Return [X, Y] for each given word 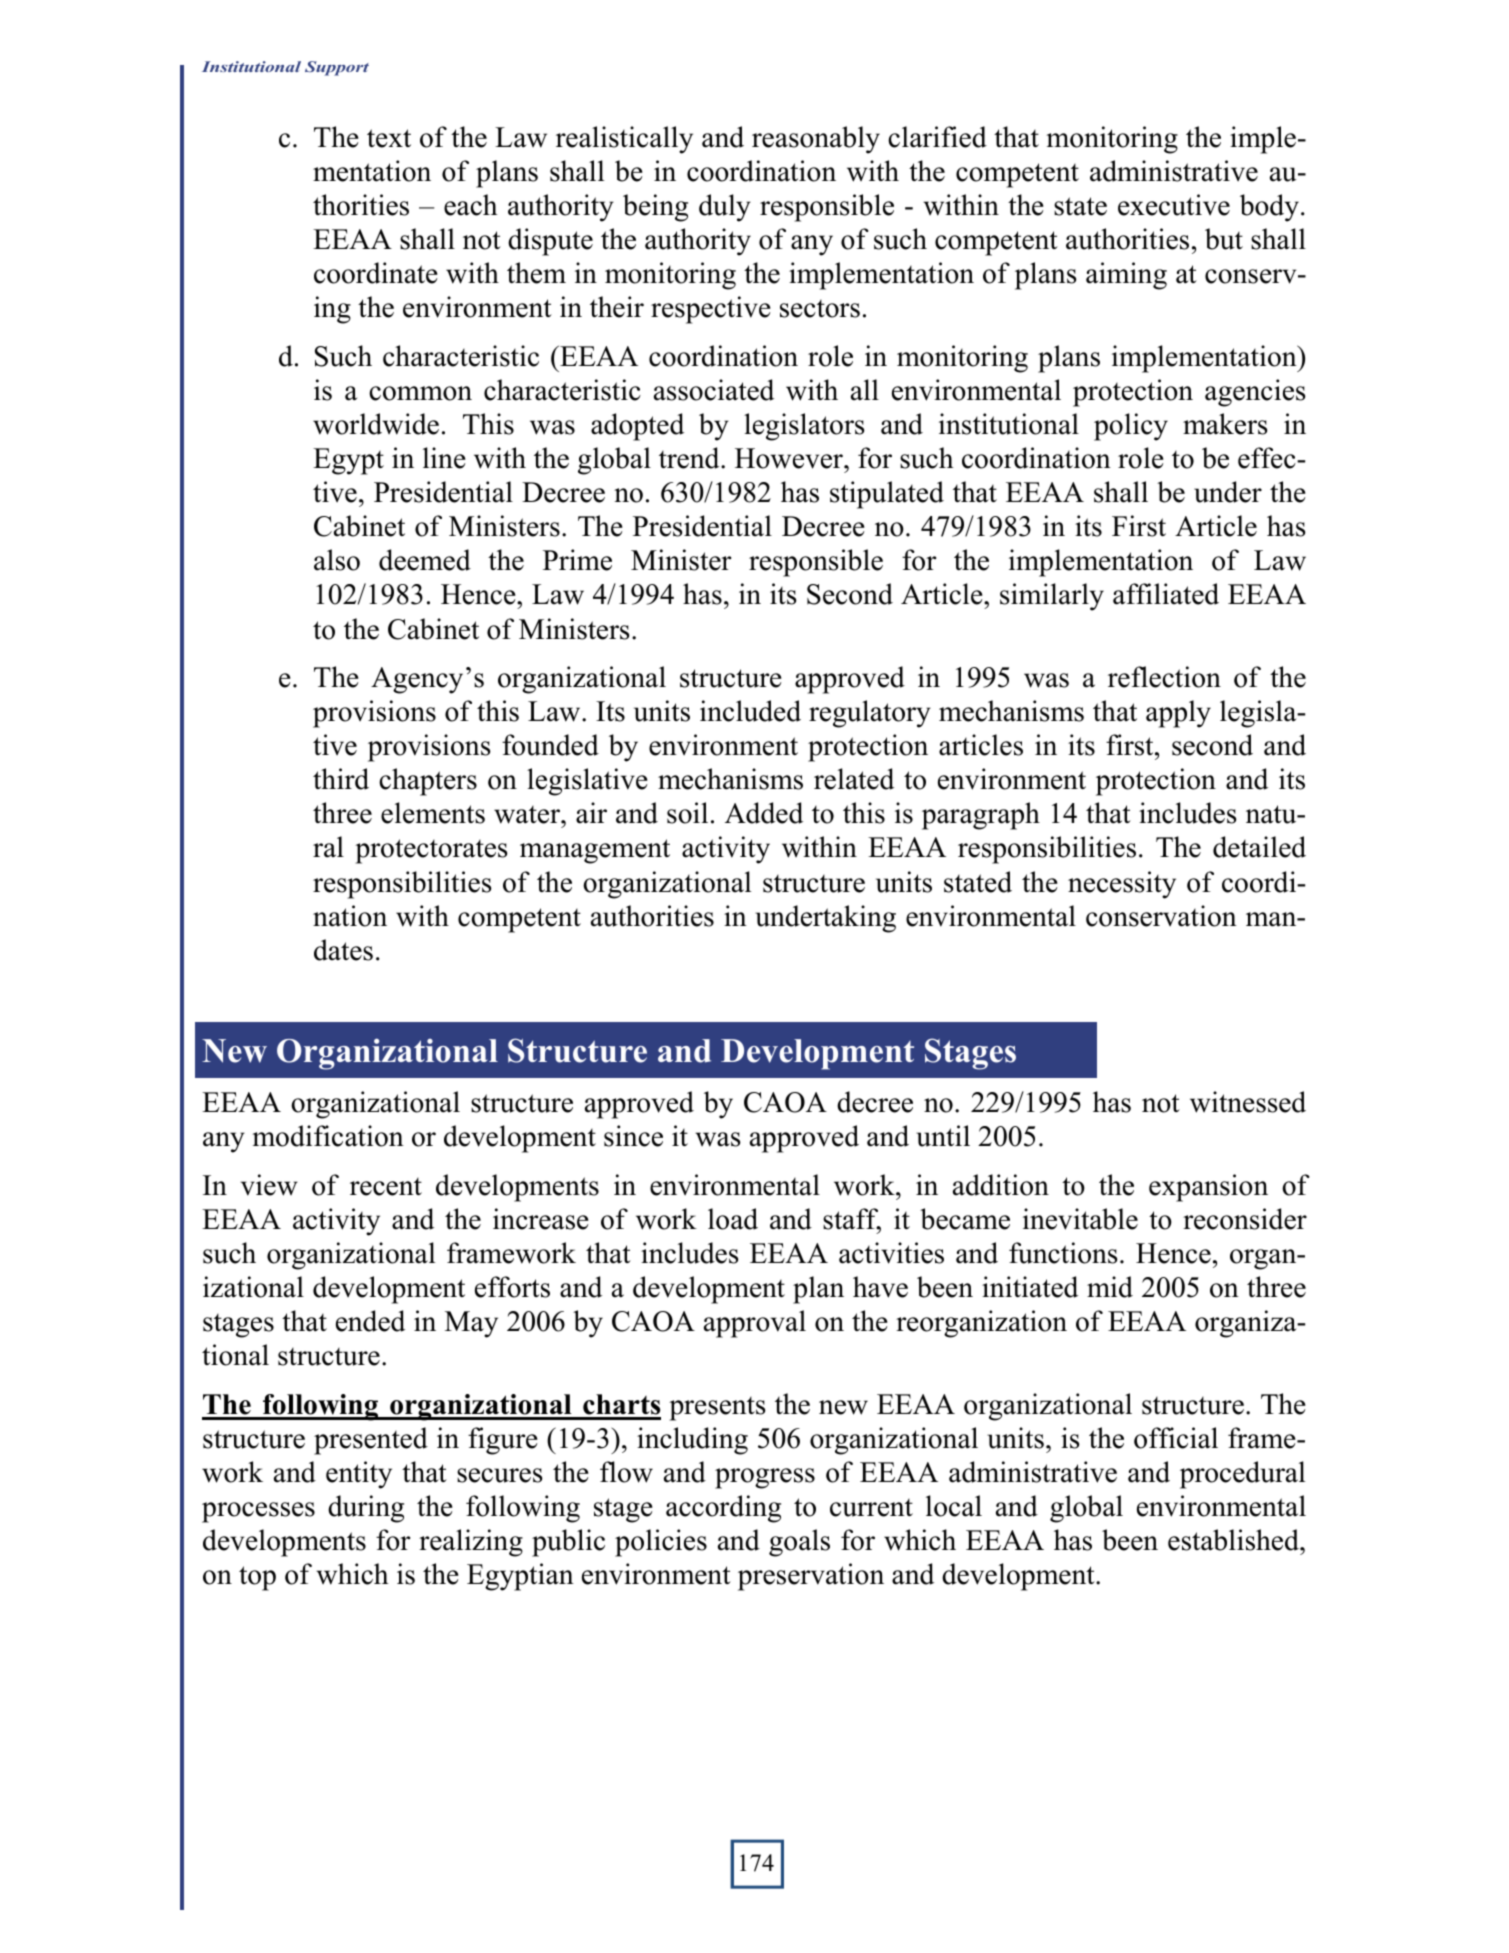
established [1234, 1540]
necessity [1122, 885]
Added [764, 813]
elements [433, 813]
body [1269, 208]
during [366, 1509]
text [389, 138]
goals [799, 1543]
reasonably [816, 140]
